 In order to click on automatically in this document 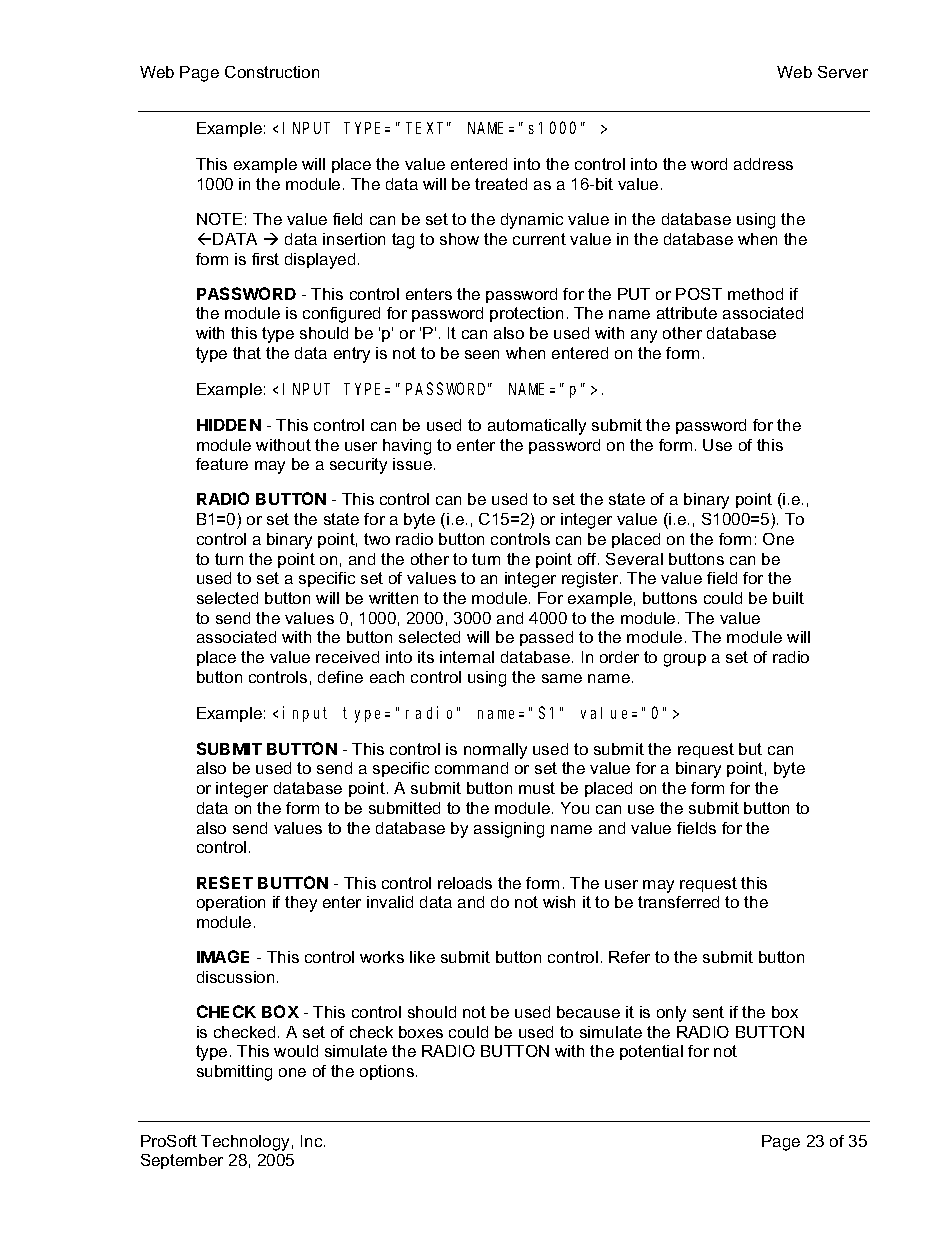, I will do `click(537, 427)`.
